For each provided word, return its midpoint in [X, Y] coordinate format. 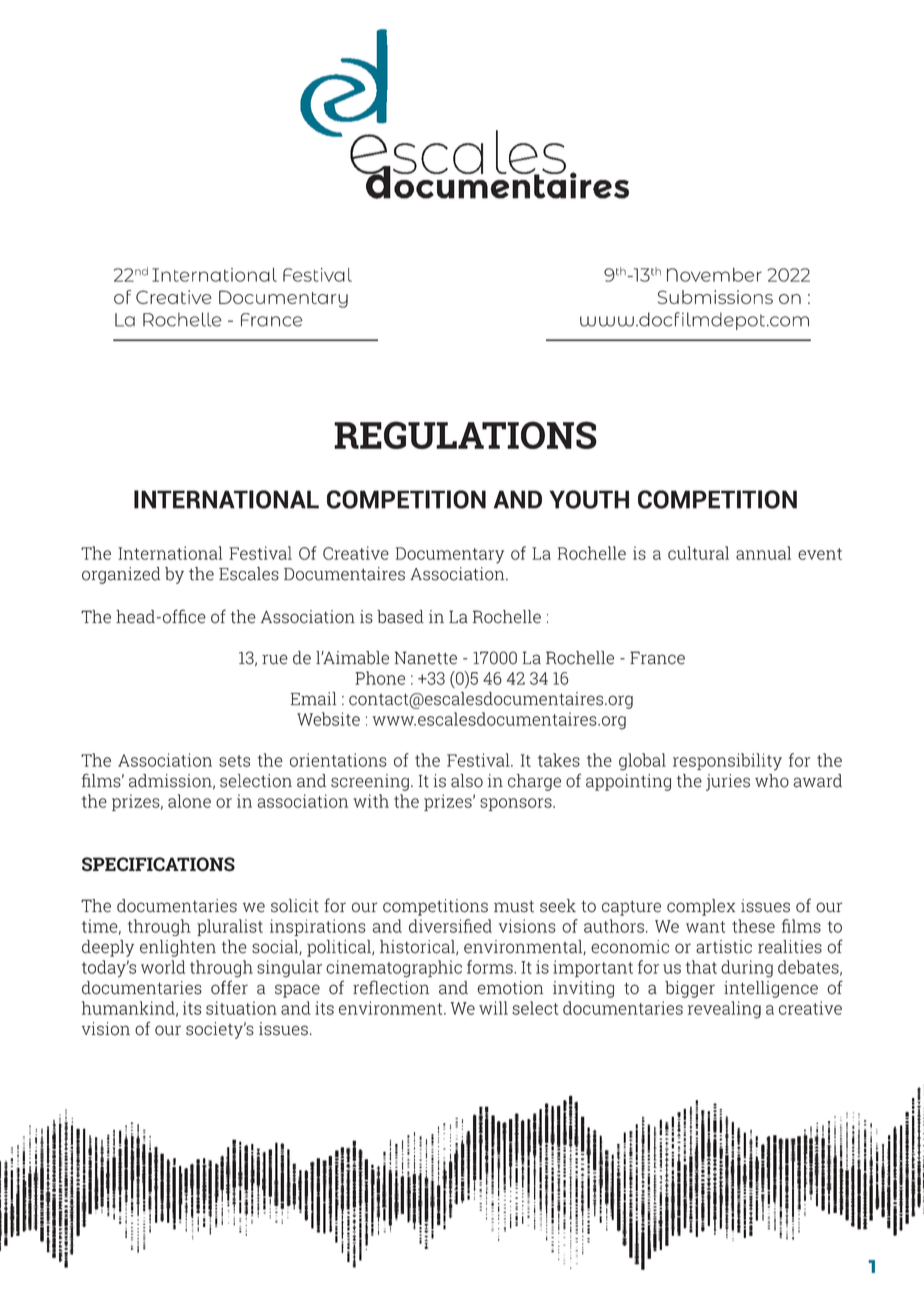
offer [229, 987]
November [714, 275]
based [400, 617]
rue [275, 659]
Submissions [715, 297]
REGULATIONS [465, 435]
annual [763, 553]
